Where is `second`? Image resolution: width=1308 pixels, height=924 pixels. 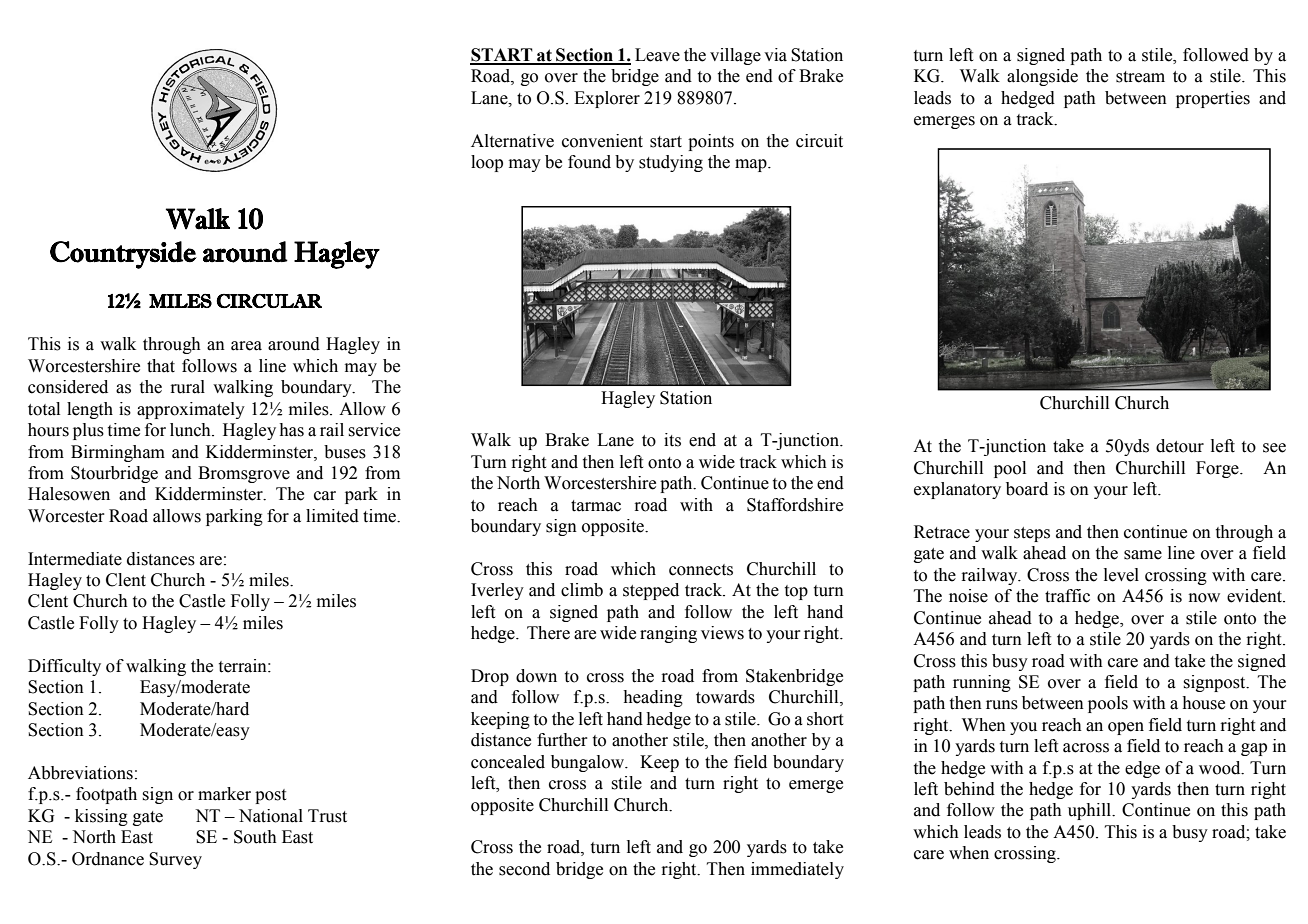 second is located at coordinates (524, 869).
